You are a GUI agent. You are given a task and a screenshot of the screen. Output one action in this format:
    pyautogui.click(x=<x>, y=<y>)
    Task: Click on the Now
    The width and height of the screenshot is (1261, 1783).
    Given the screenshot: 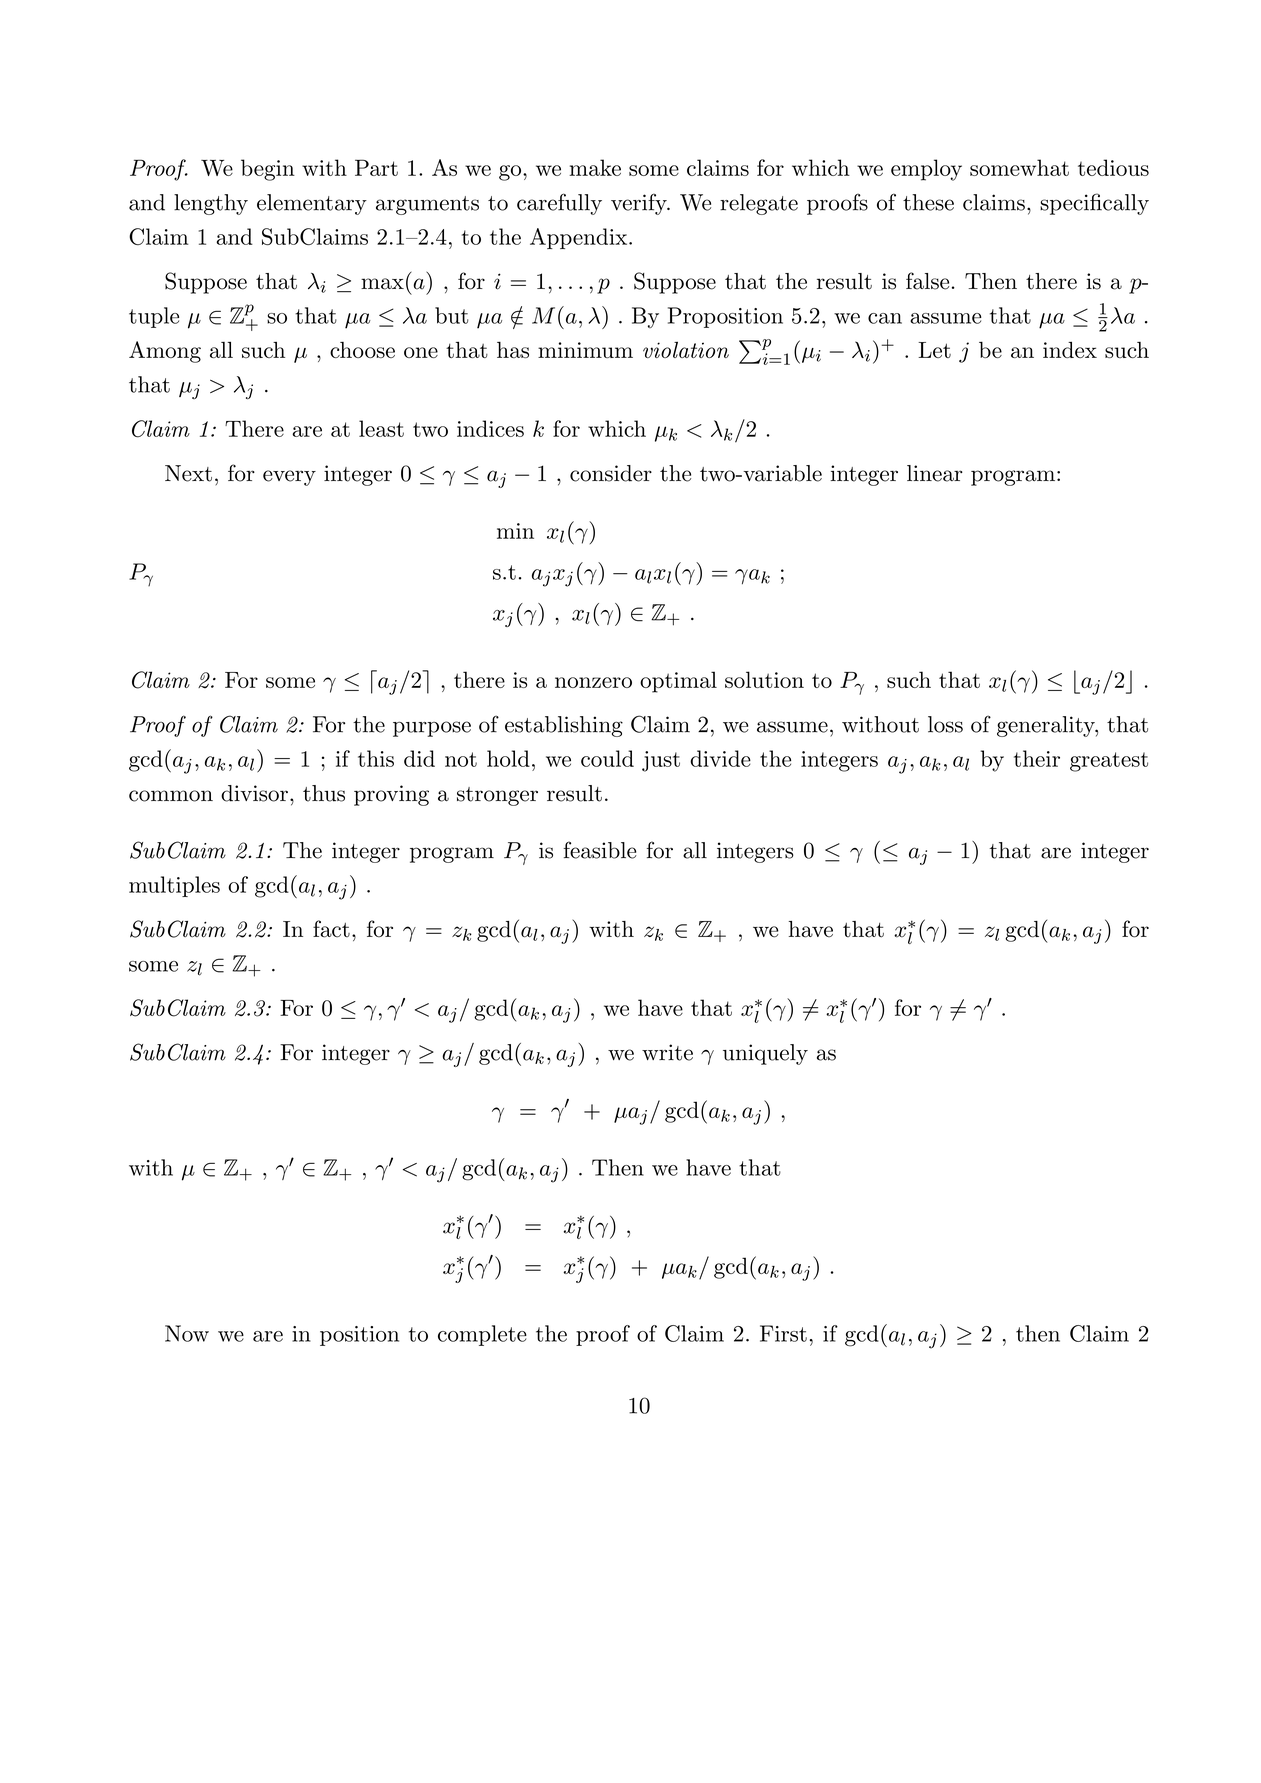 What is the action you would take?
    pyautogui.click(x=187, y=1333)
